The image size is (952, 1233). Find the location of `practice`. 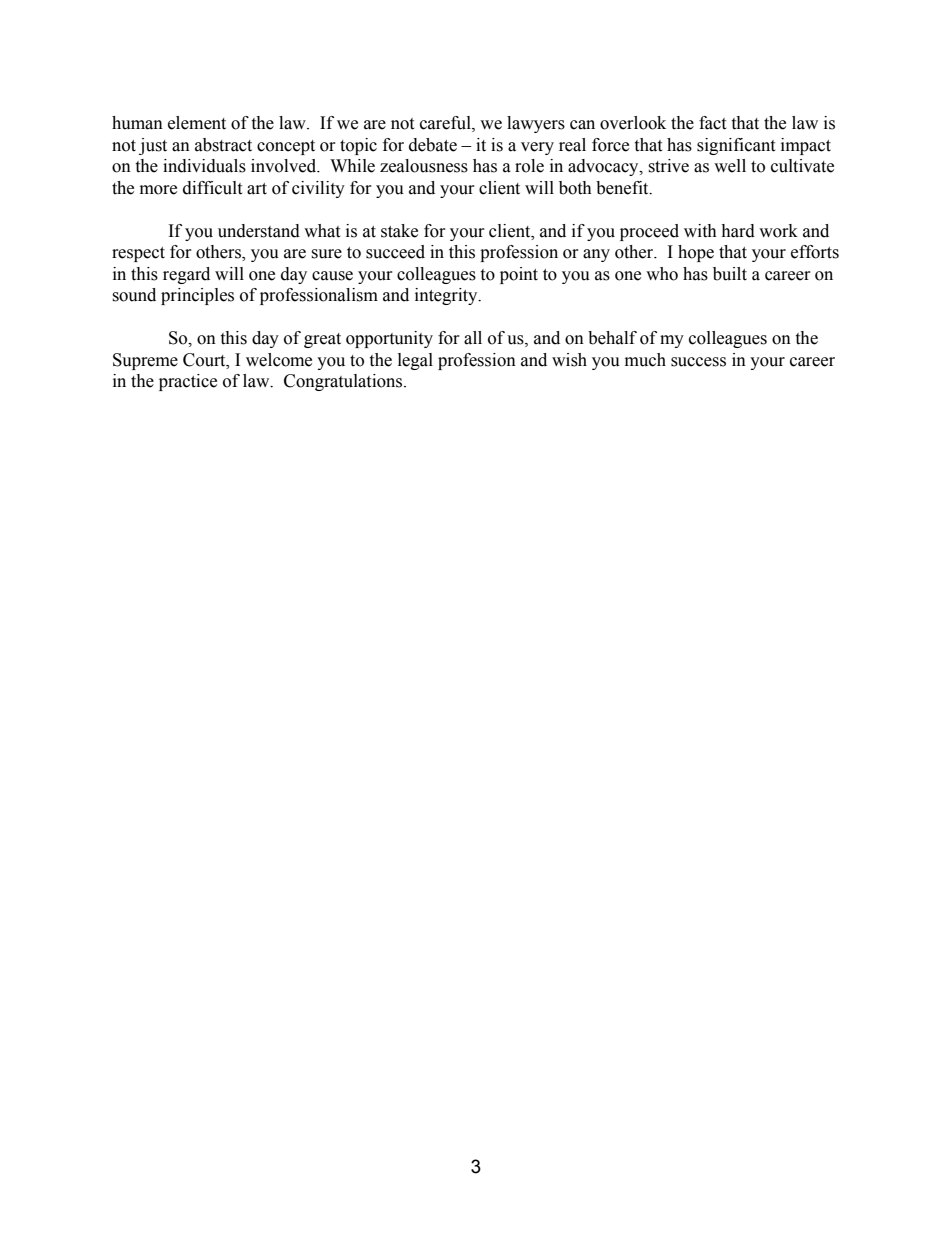

practice is located at coordinates (188, 382).
